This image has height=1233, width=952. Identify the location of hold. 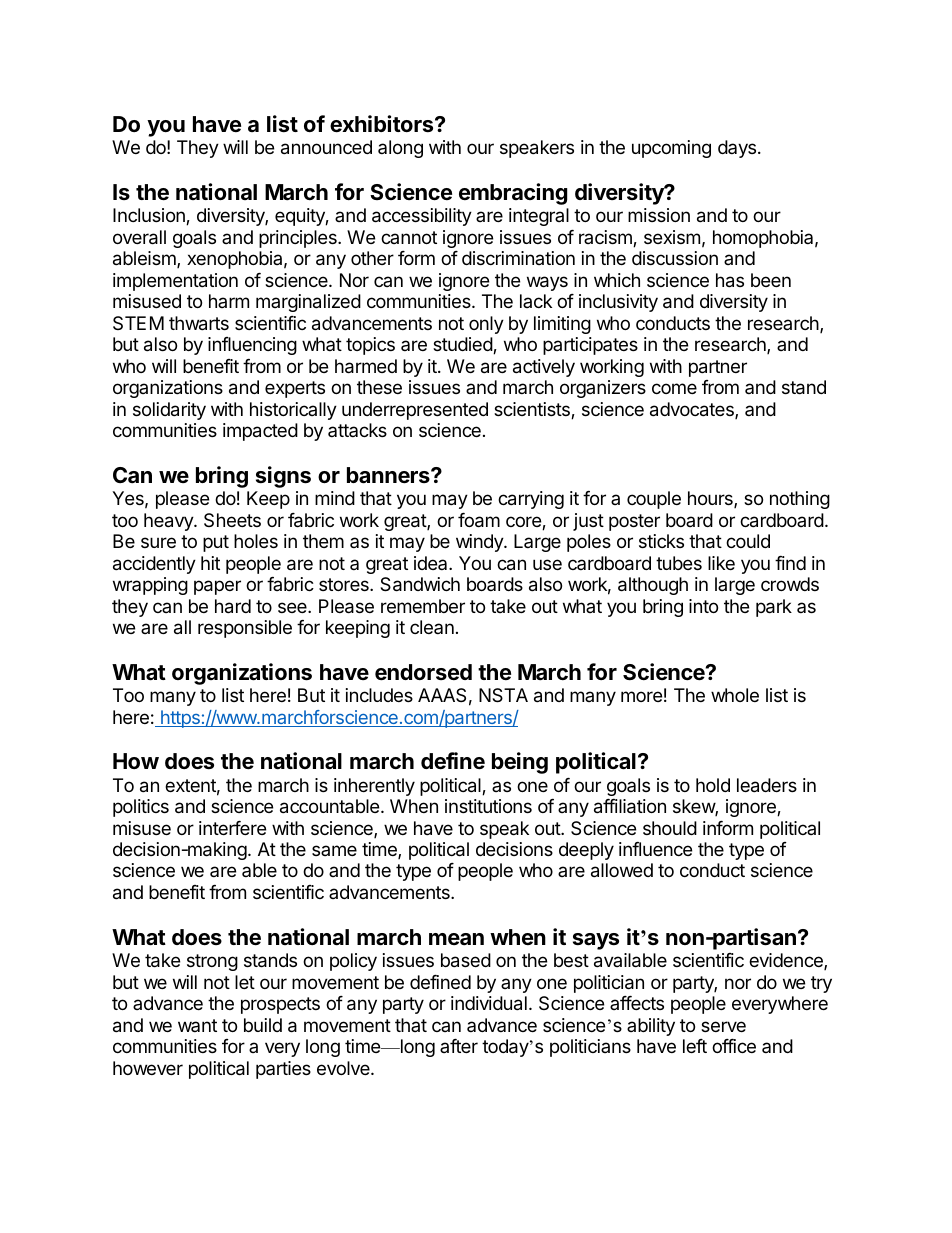
(713, 785).
